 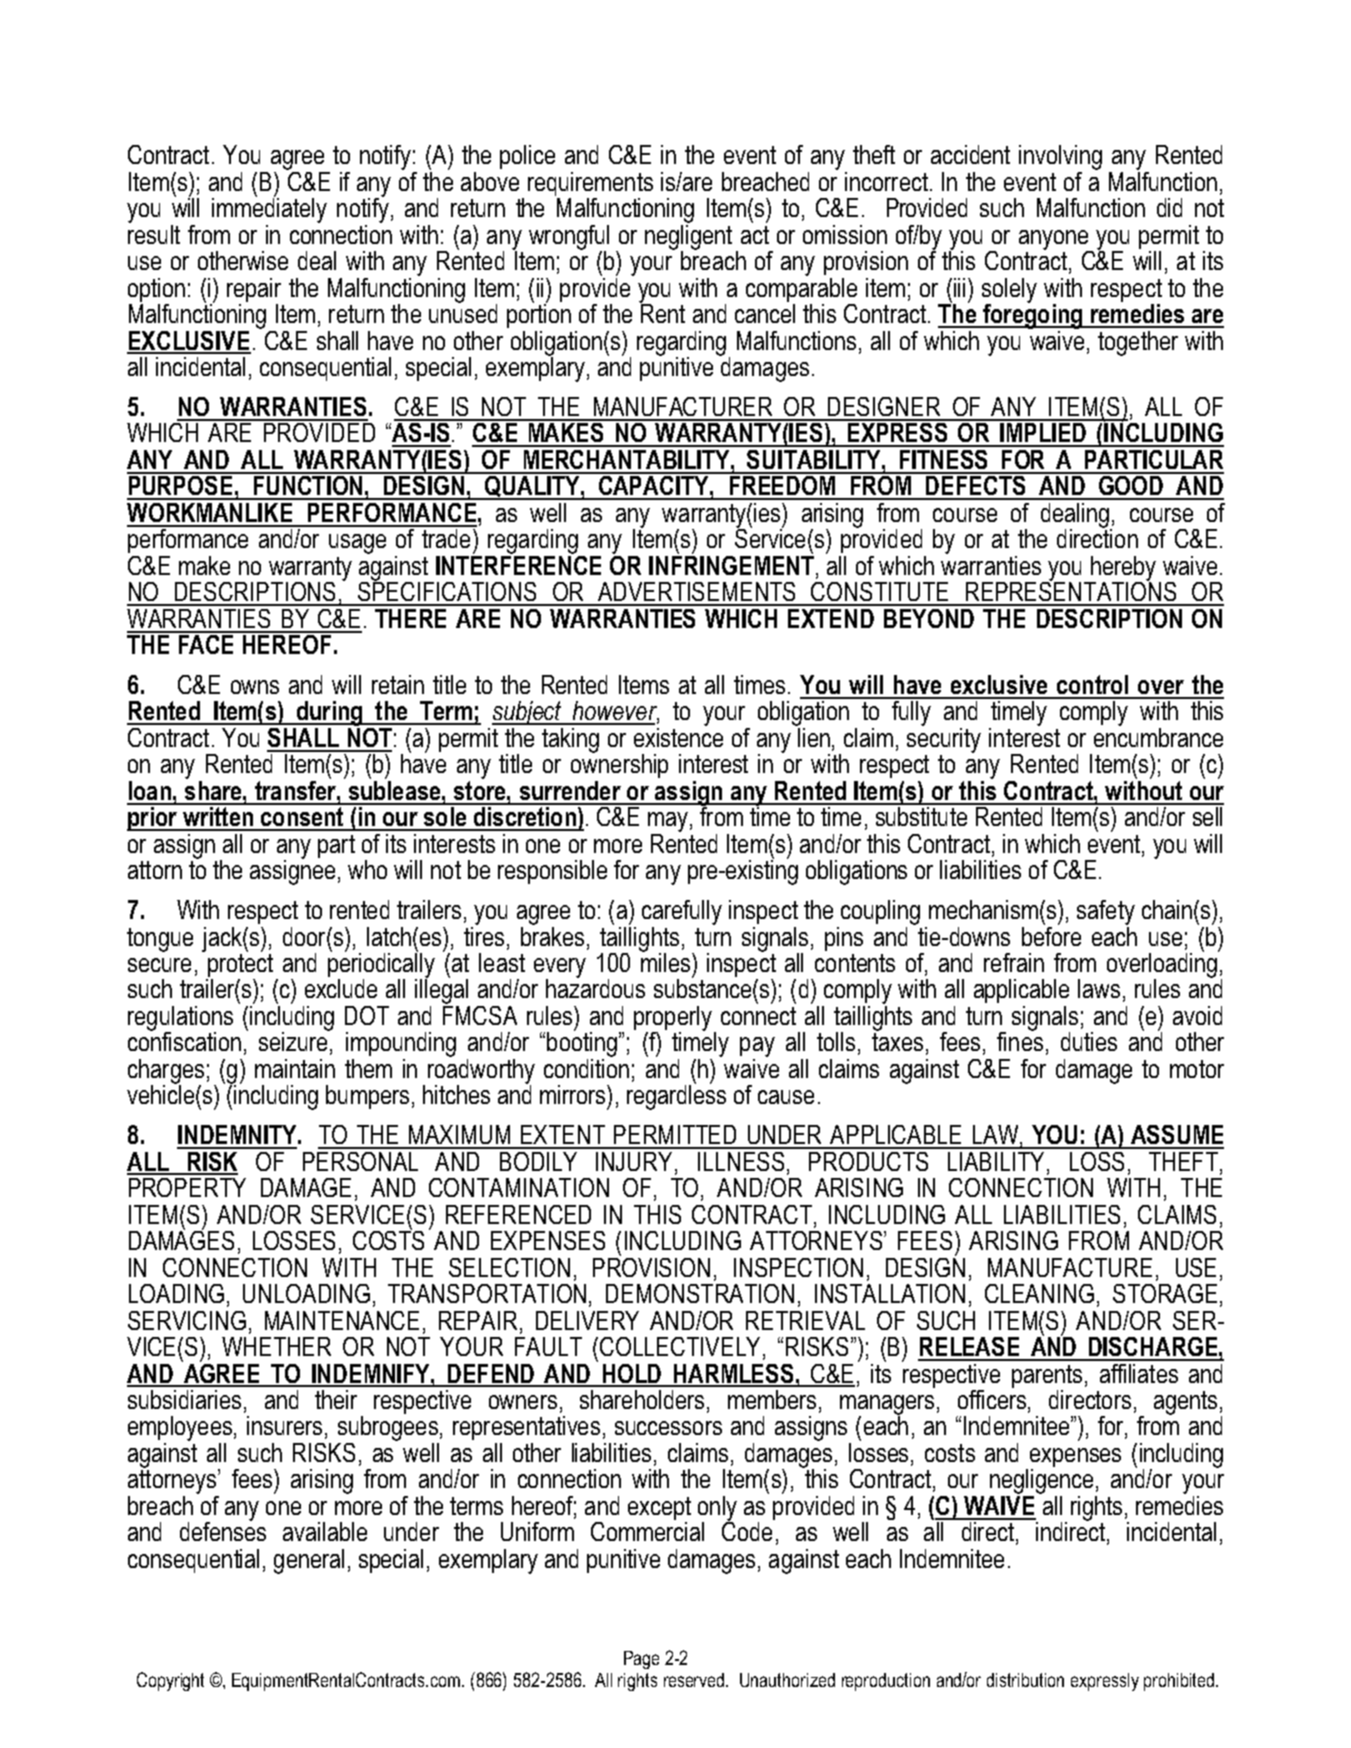 What do you see at coordinates (678, 736) in the screenshot?
I see `existence` at bounding box center [678, 736].
